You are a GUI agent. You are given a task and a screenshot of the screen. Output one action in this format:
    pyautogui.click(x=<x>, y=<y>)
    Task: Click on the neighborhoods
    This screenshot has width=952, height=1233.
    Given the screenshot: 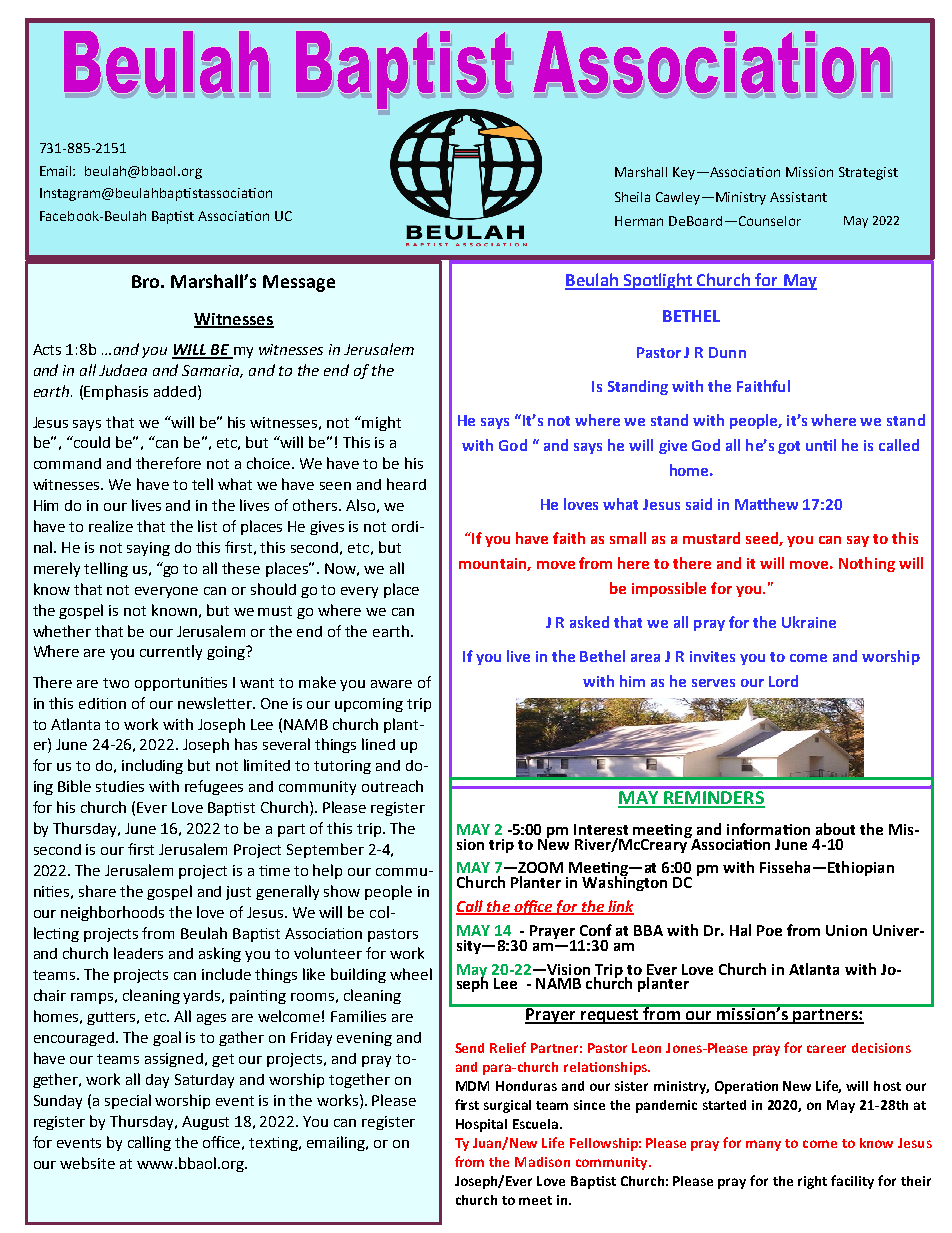 What is the action you would take?
    pyautogui.click(x=112, y=913)
